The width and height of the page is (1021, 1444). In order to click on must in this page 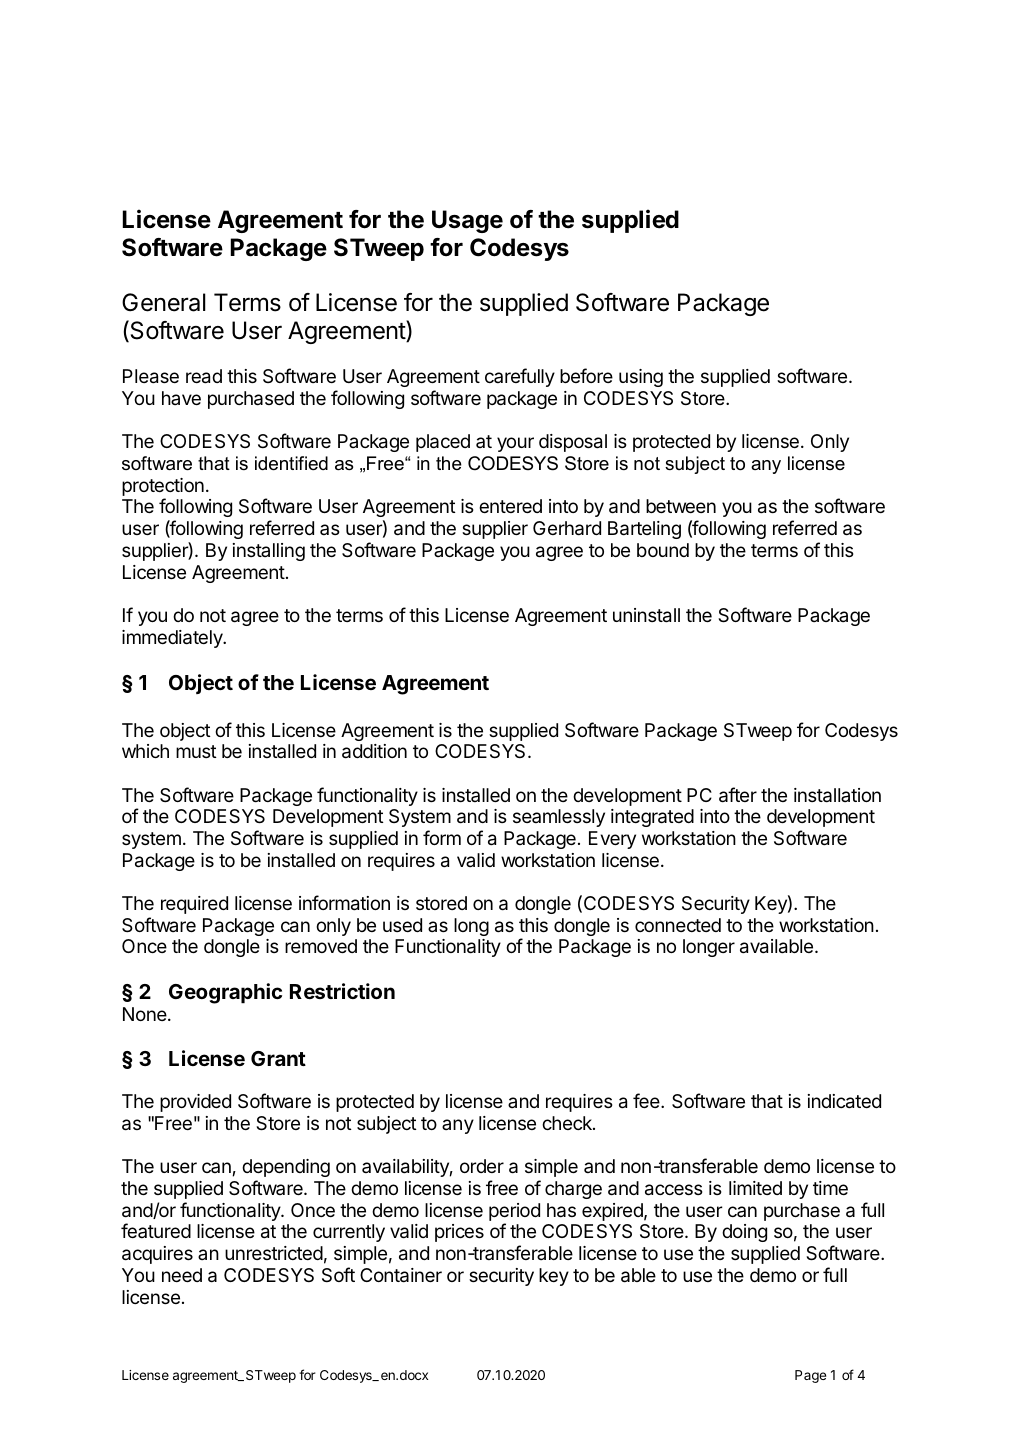, I will do `click(196, 751)`.
